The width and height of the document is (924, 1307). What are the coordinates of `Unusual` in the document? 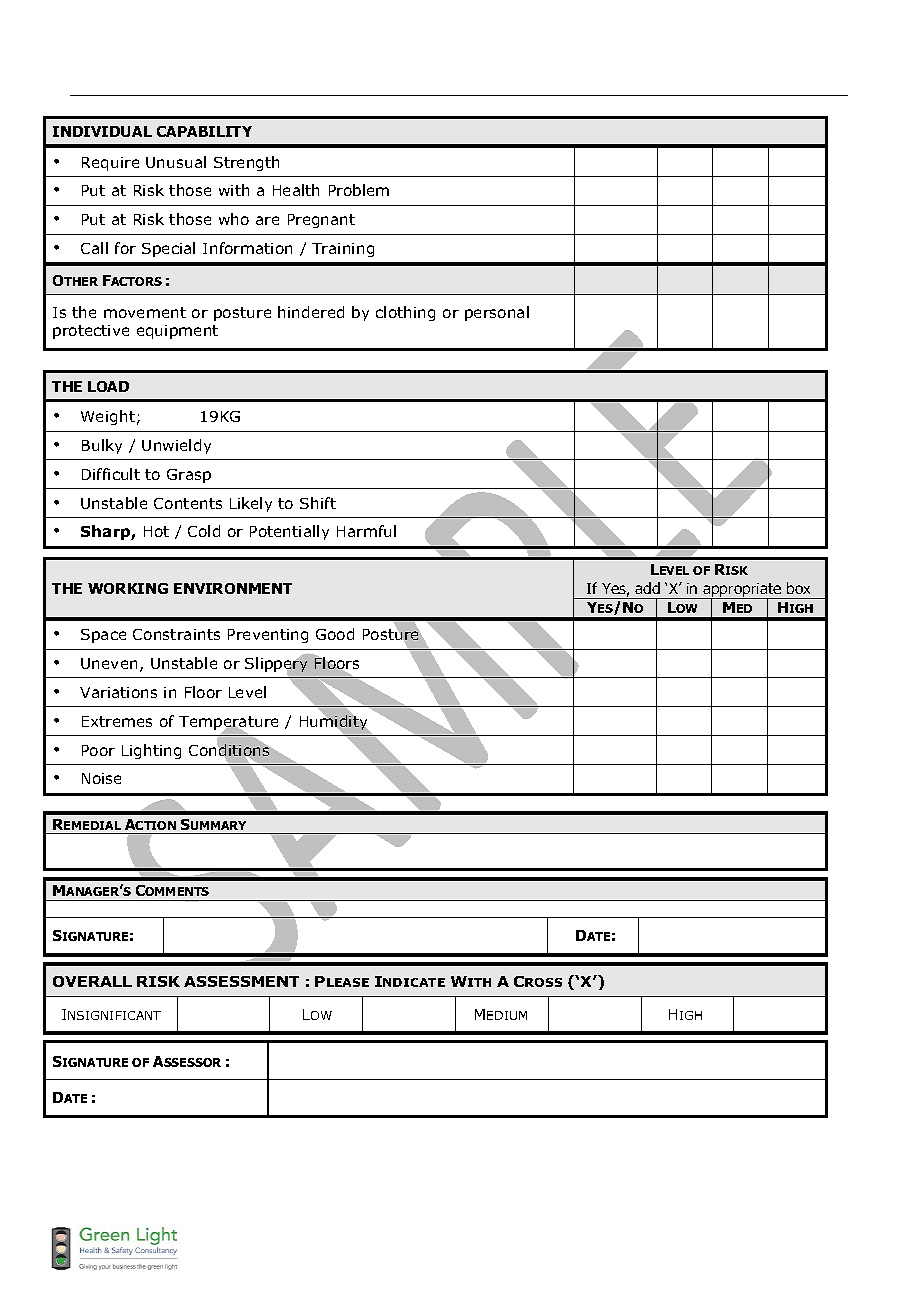 It's located at (176, 162).
